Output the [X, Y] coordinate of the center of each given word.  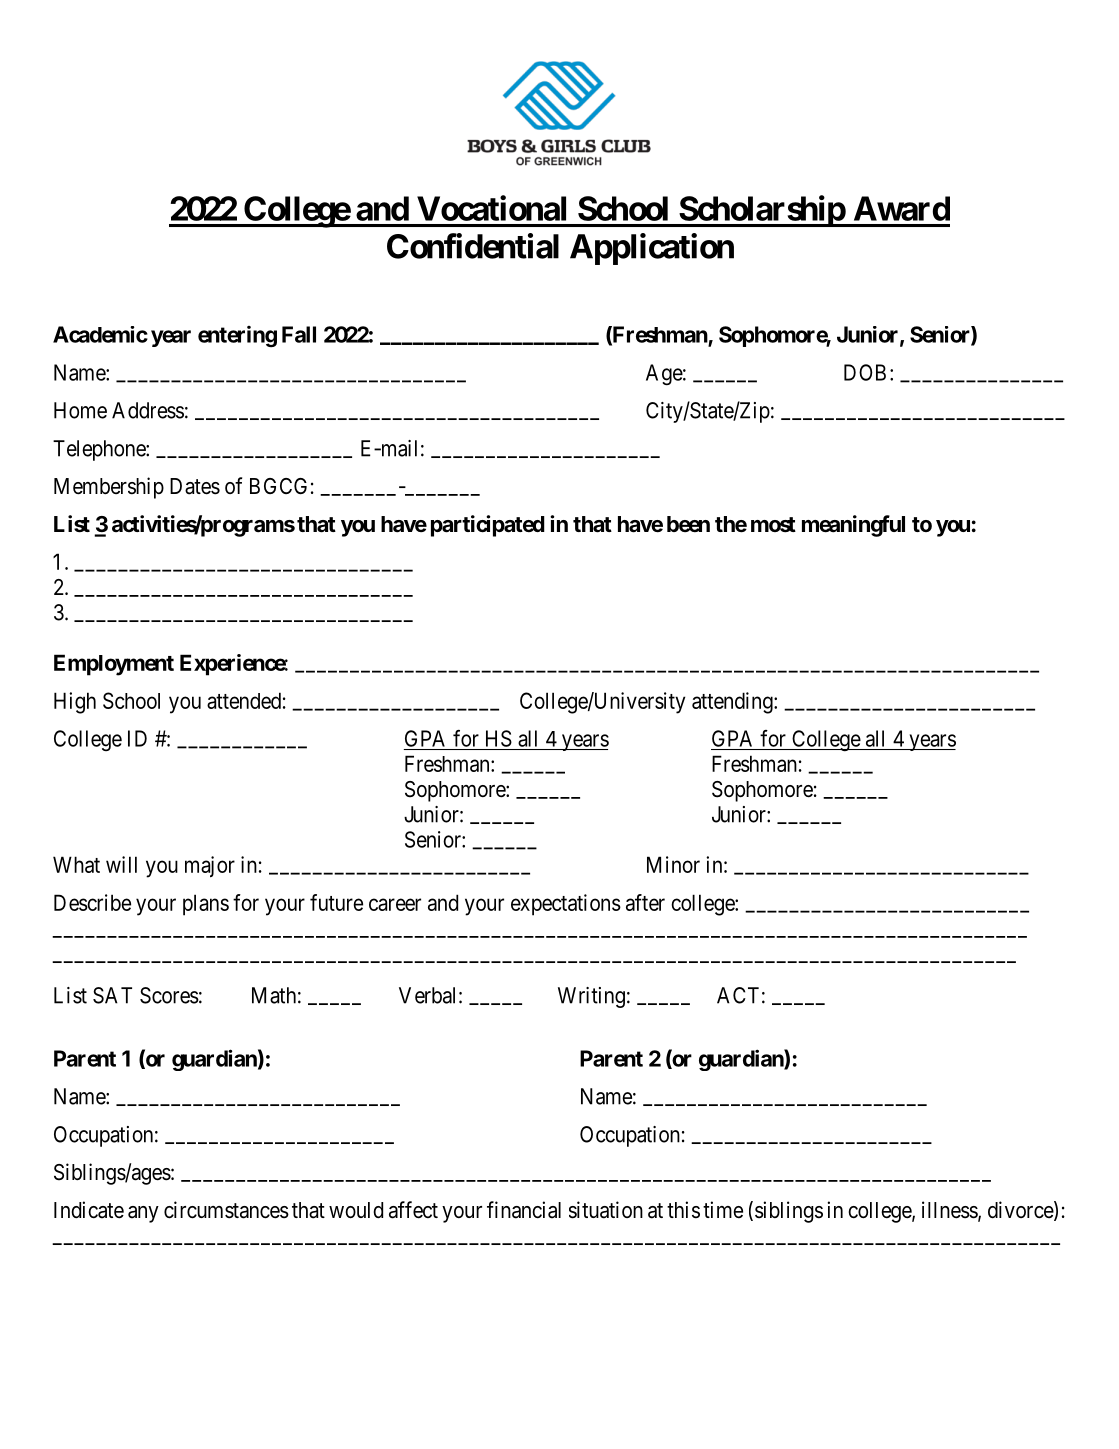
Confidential [473, 246]
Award [902, 208]
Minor [673, 864]
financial [524, 1210]
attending [733, 703]
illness [950, 1211]
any [143, 1214]
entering [237, 336]
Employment [114, 665]
